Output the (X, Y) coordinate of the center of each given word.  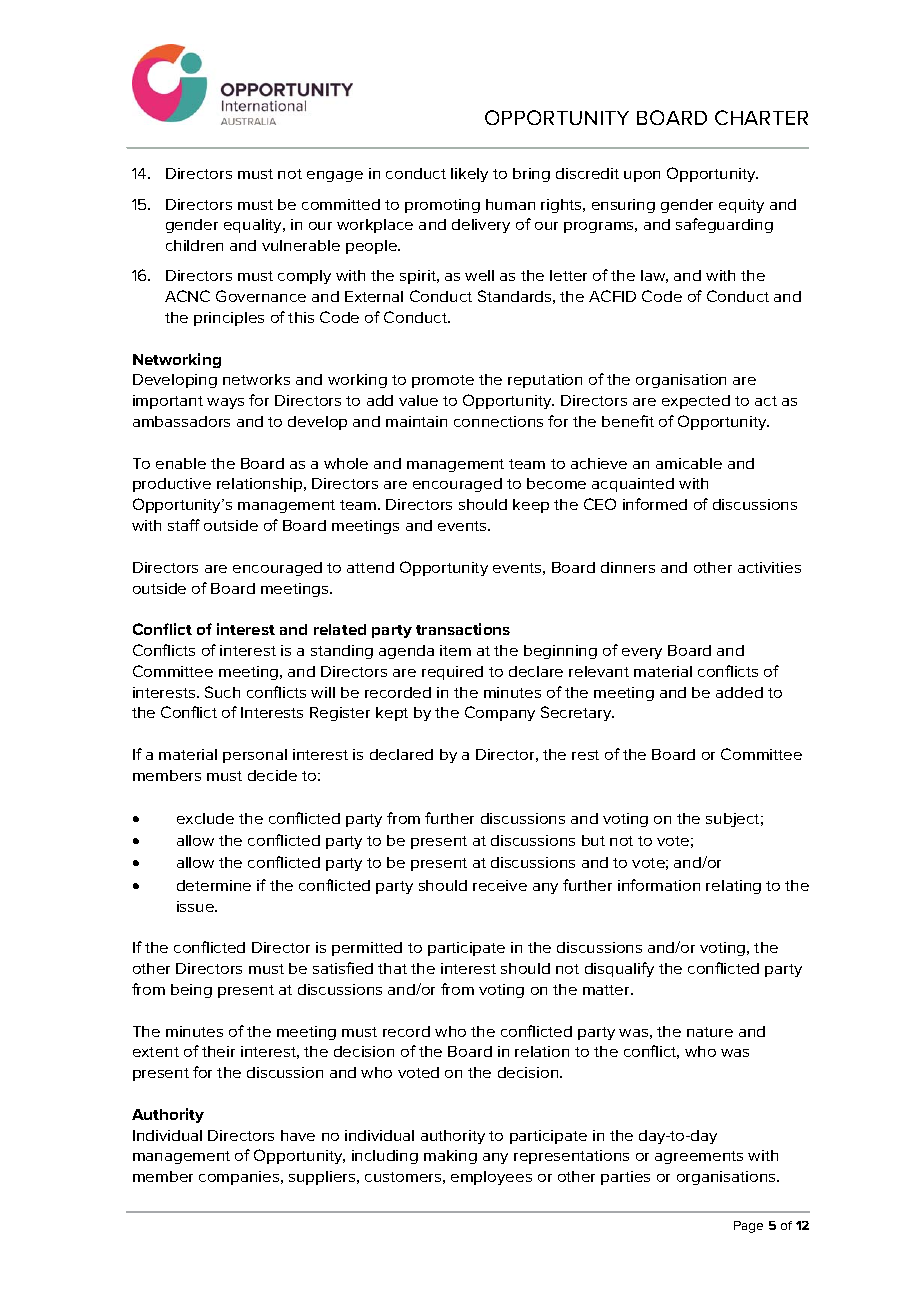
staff (184, 525)
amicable (689, 463)
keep (531, 506)
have (298, 1135)
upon (642, 176)
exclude (205, 818)
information (659, 885)
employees (491, 1178)
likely (469, 175)
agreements (699, 1157)
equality (254, 226)
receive (500, 885)
